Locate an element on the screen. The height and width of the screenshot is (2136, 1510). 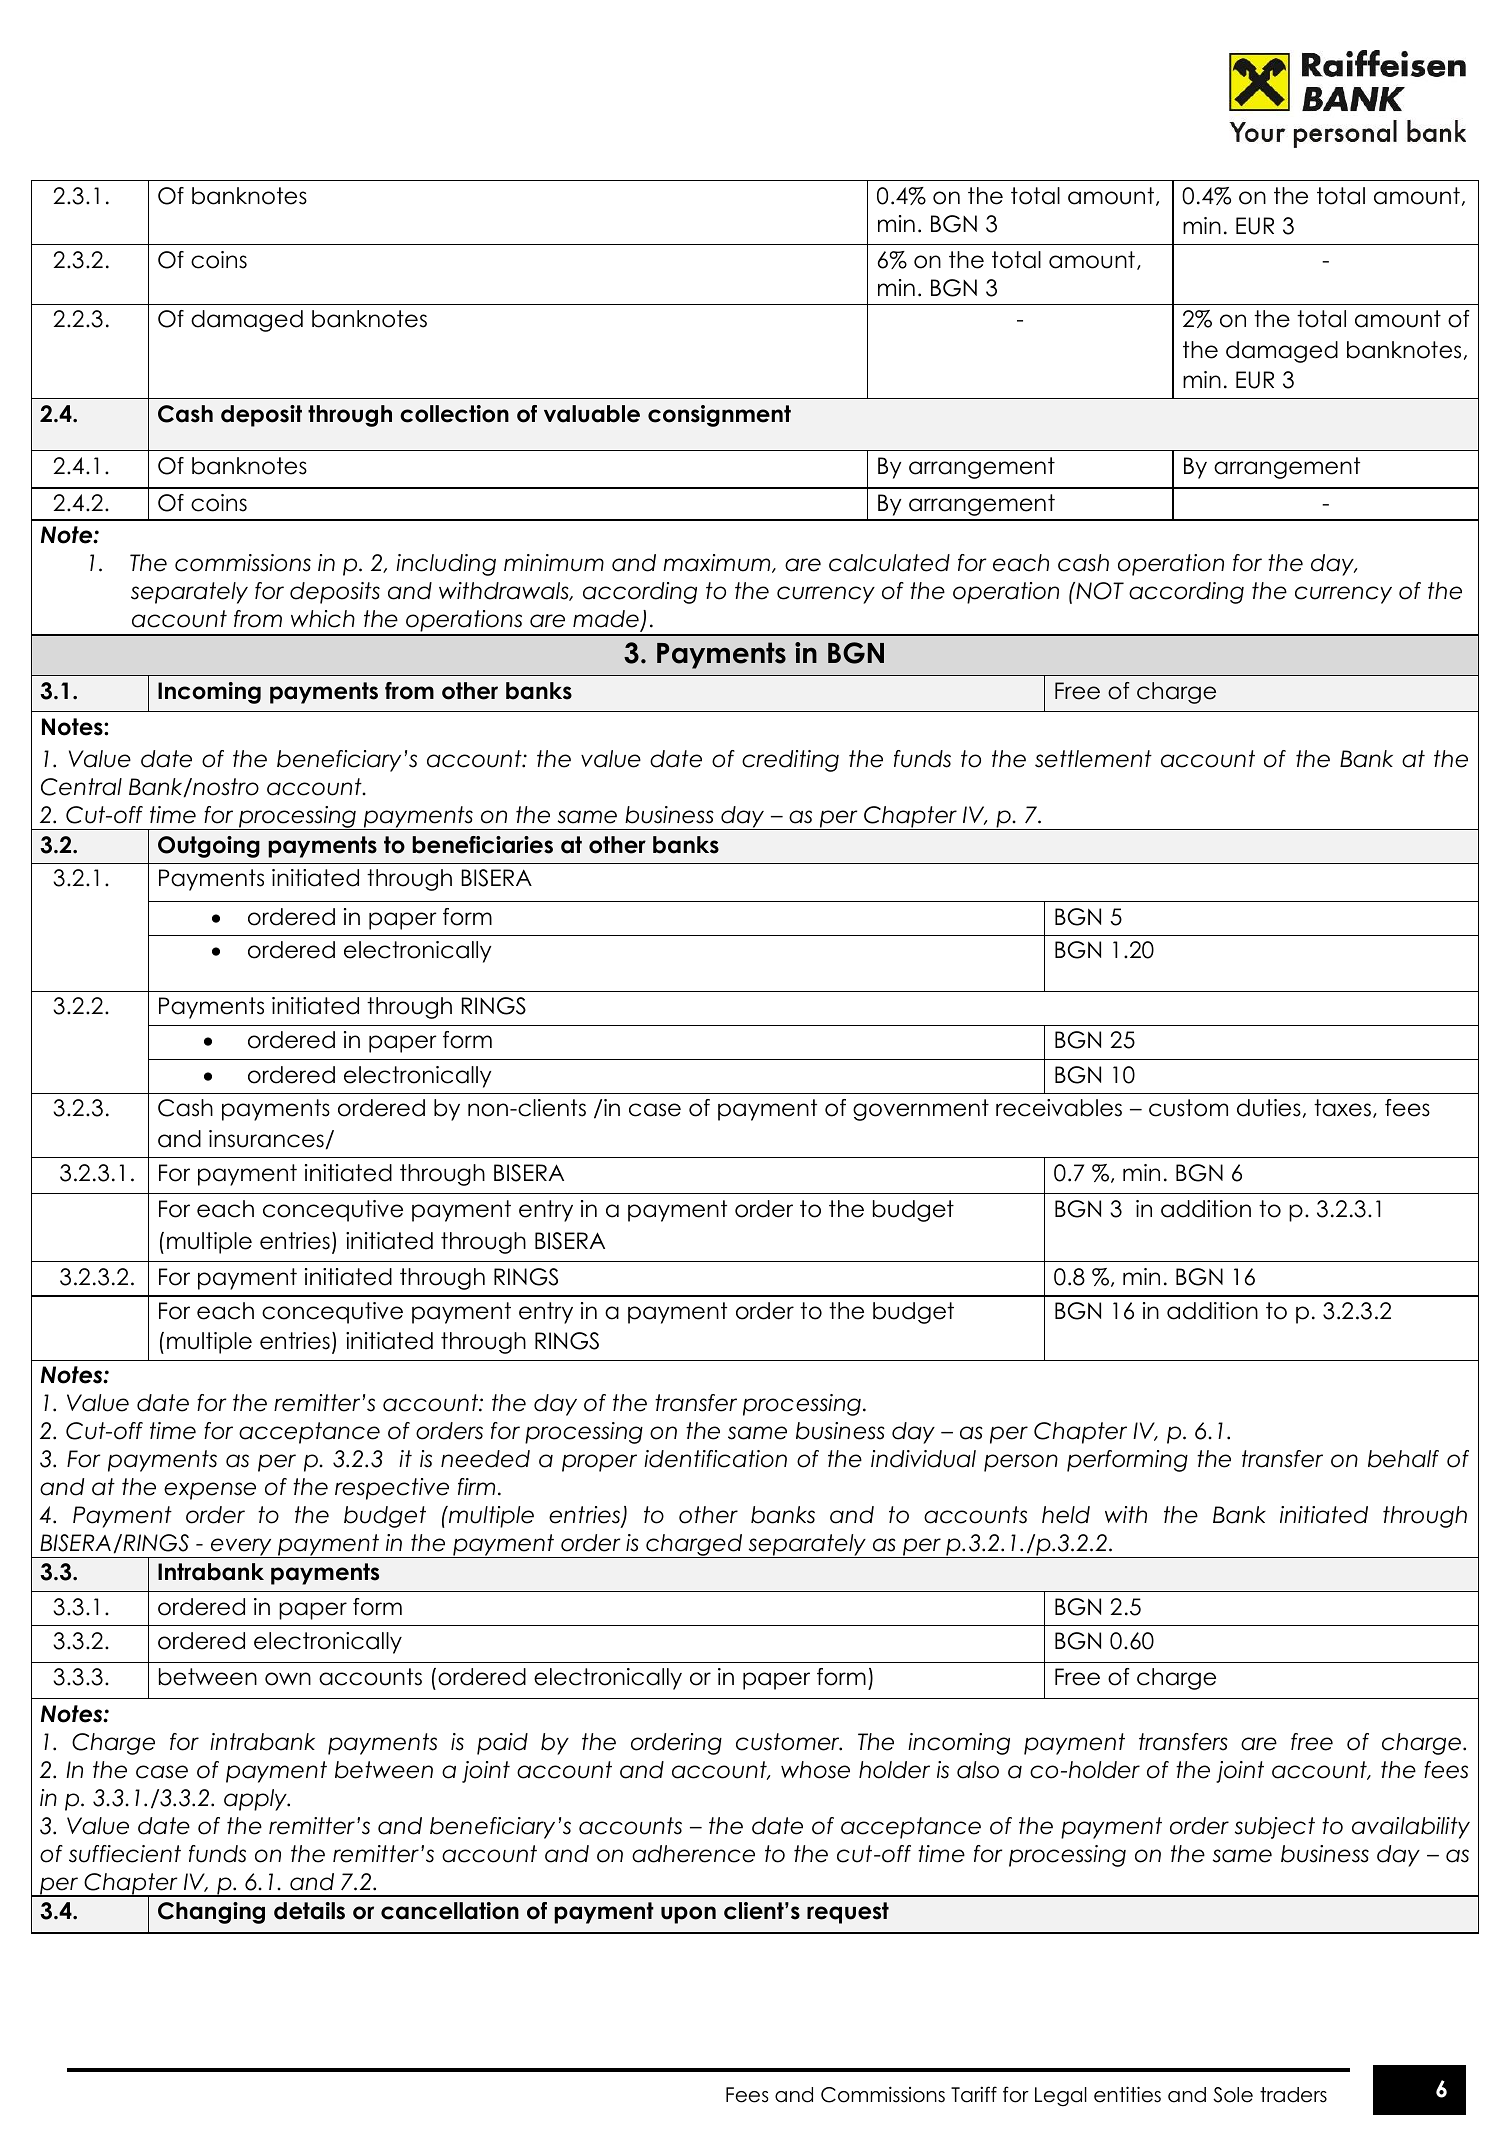
crediting is located at coordinates (790, 761).
